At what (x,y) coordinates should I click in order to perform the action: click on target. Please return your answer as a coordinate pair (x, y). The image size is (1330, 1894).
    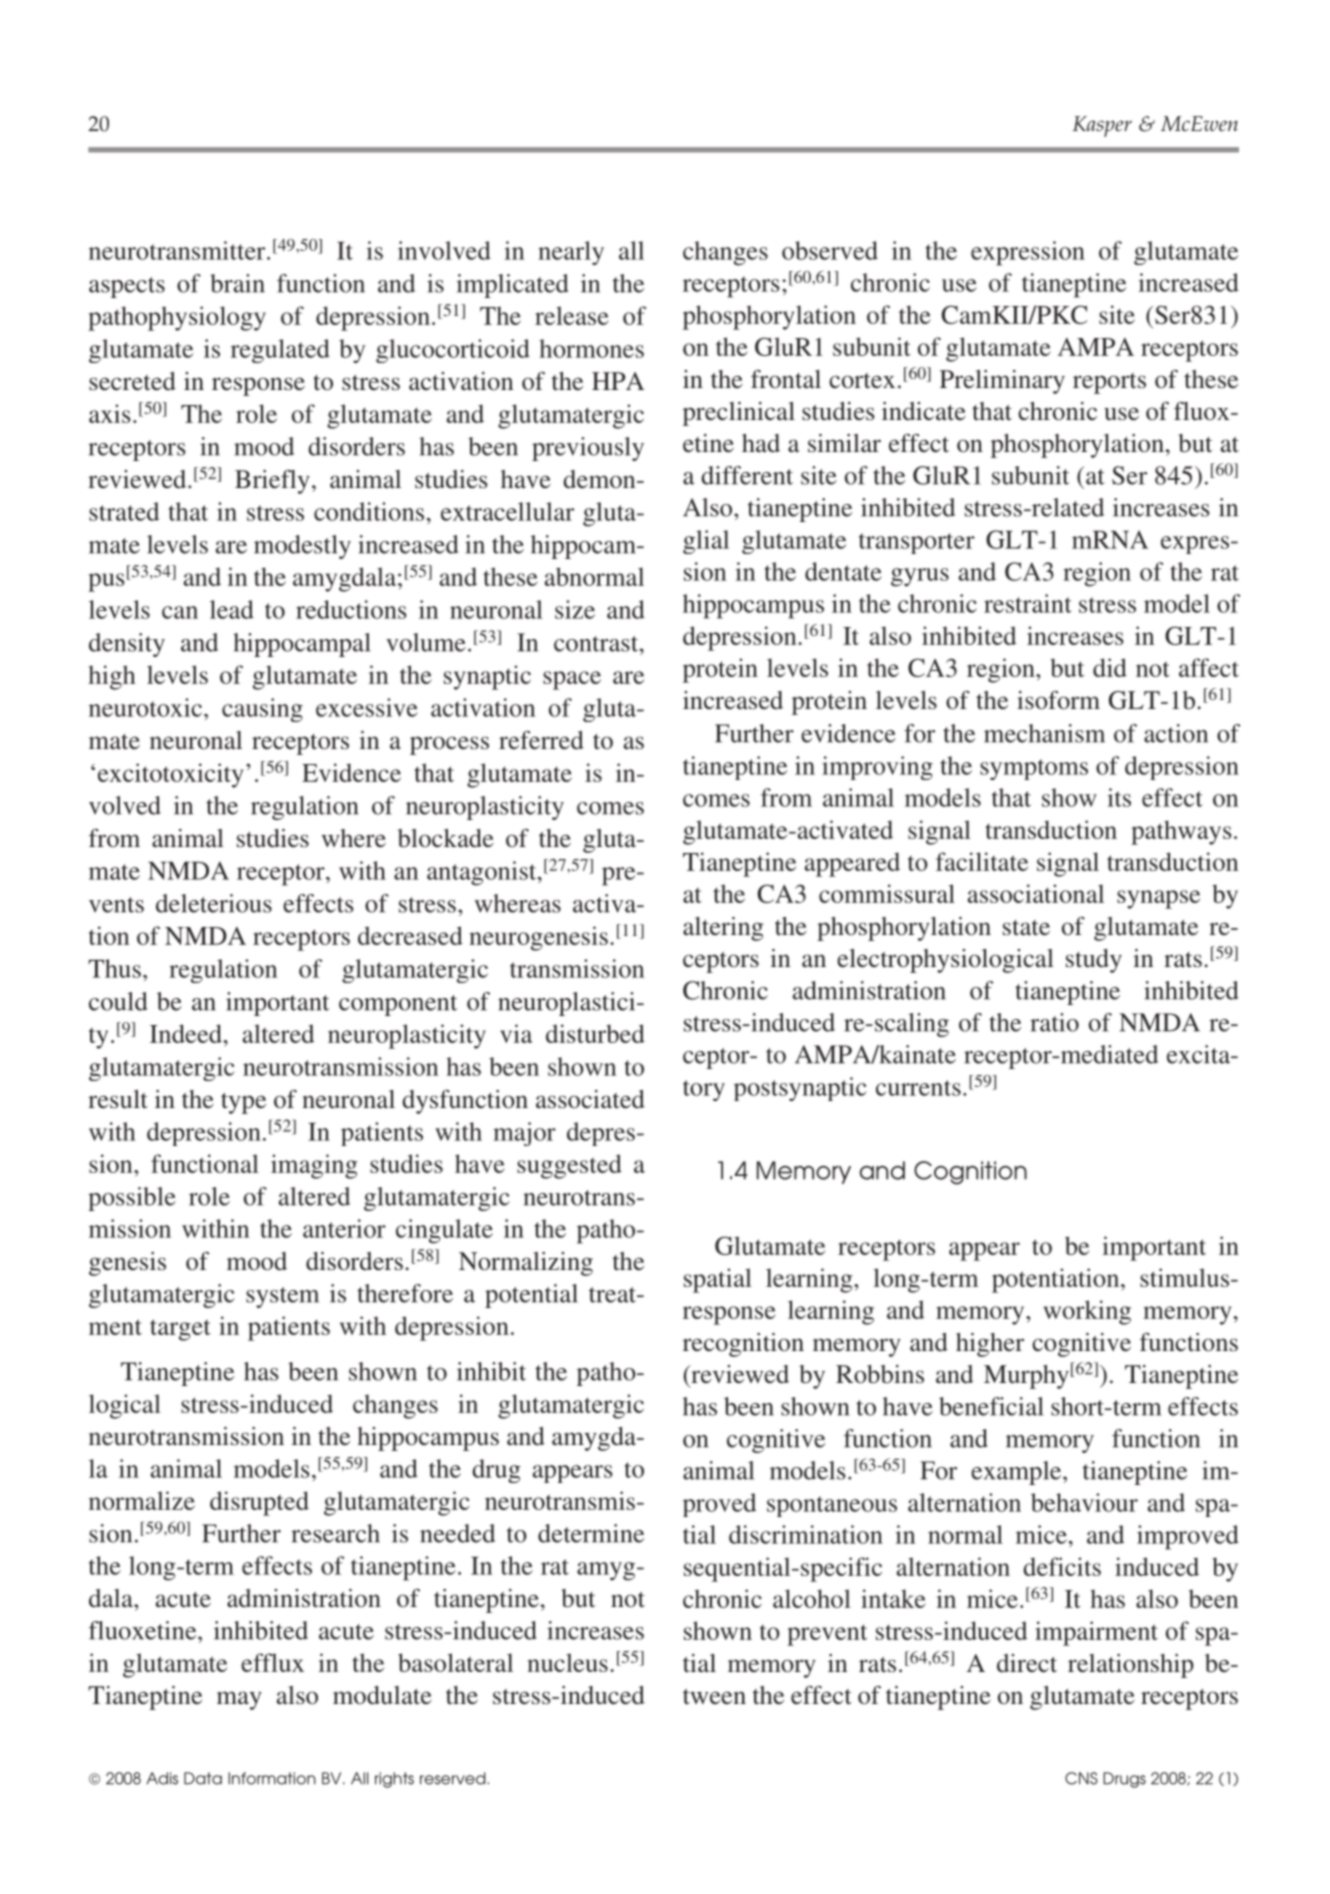
    Looking at the image, I should click on (180, 1330).
